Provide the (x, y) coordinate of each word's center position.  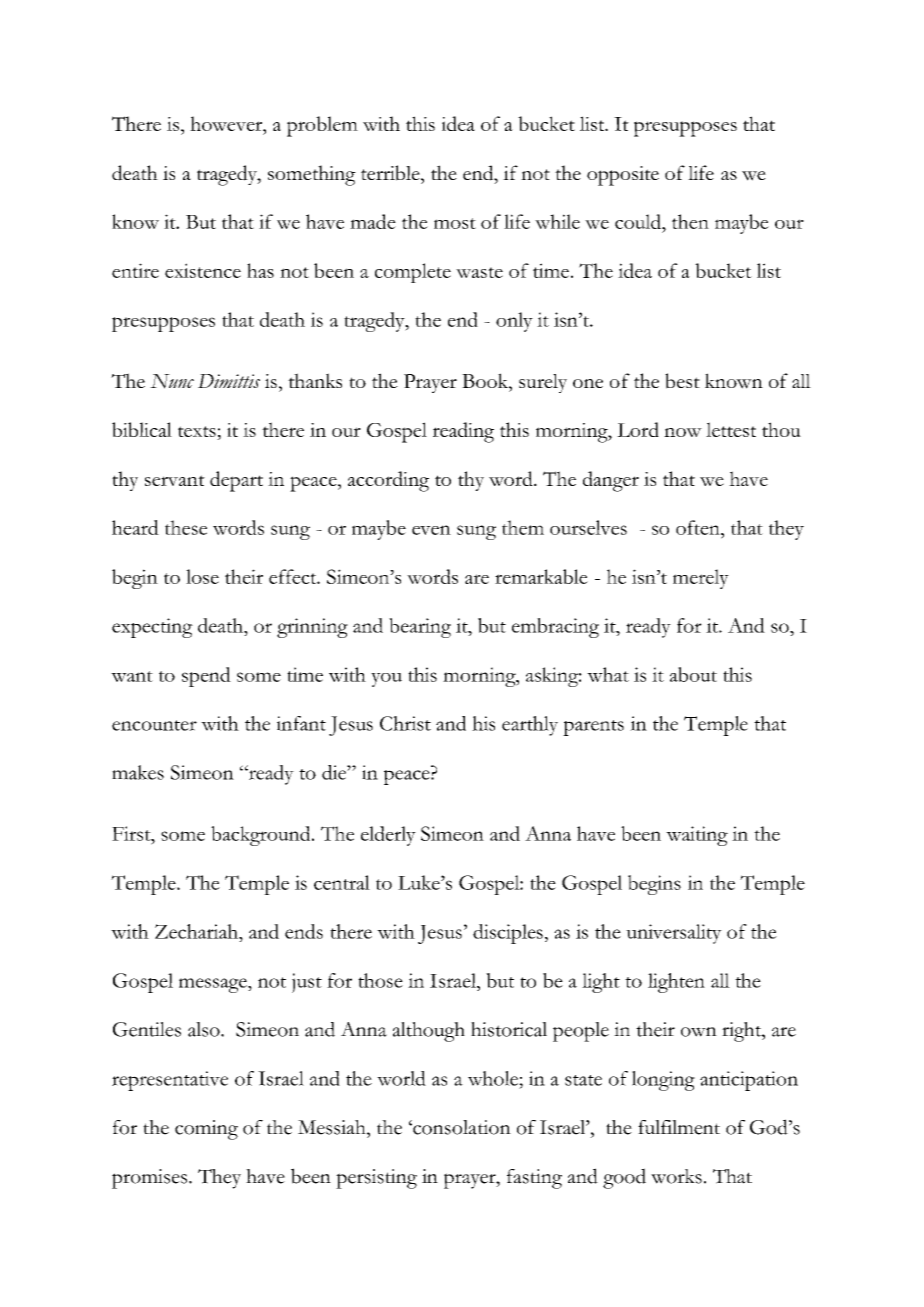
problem (322, 126)
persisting (376, 1179)
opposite (623, 176)
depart (236, 481)
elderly (388, 836)
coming (206, 1130)
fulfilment (679, 1127)
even (431, 530)
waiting (697, 836)
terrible (391, 173)
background (262, 836)
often (699, 527)
